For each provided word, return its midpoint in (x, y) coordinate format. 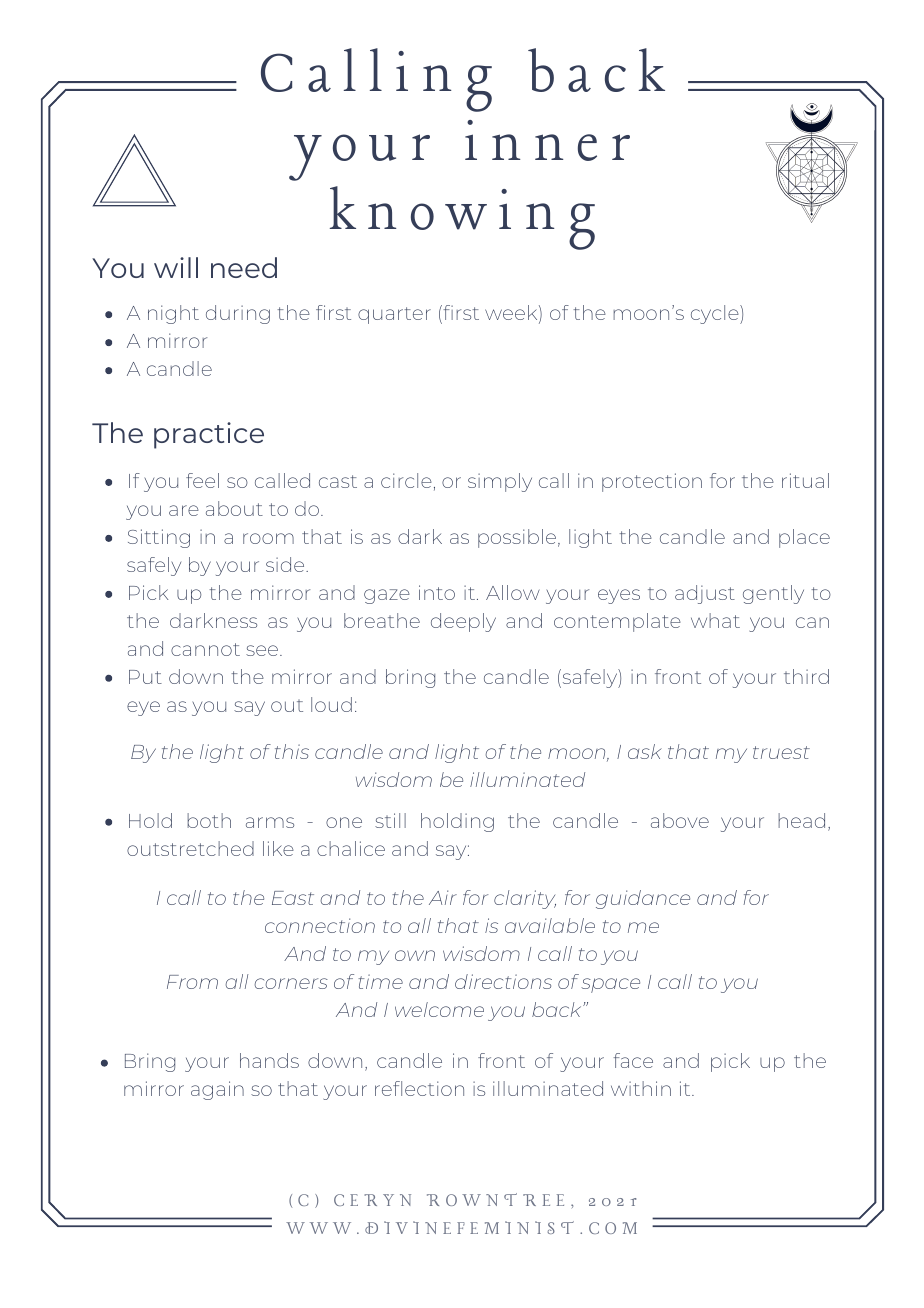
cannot (205, 649)
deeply (463, 622)
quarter (394, 315)
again (217, 1090)
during (238, 314)
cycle (716, 314)
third (806, 676)
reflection (419, 1088)
